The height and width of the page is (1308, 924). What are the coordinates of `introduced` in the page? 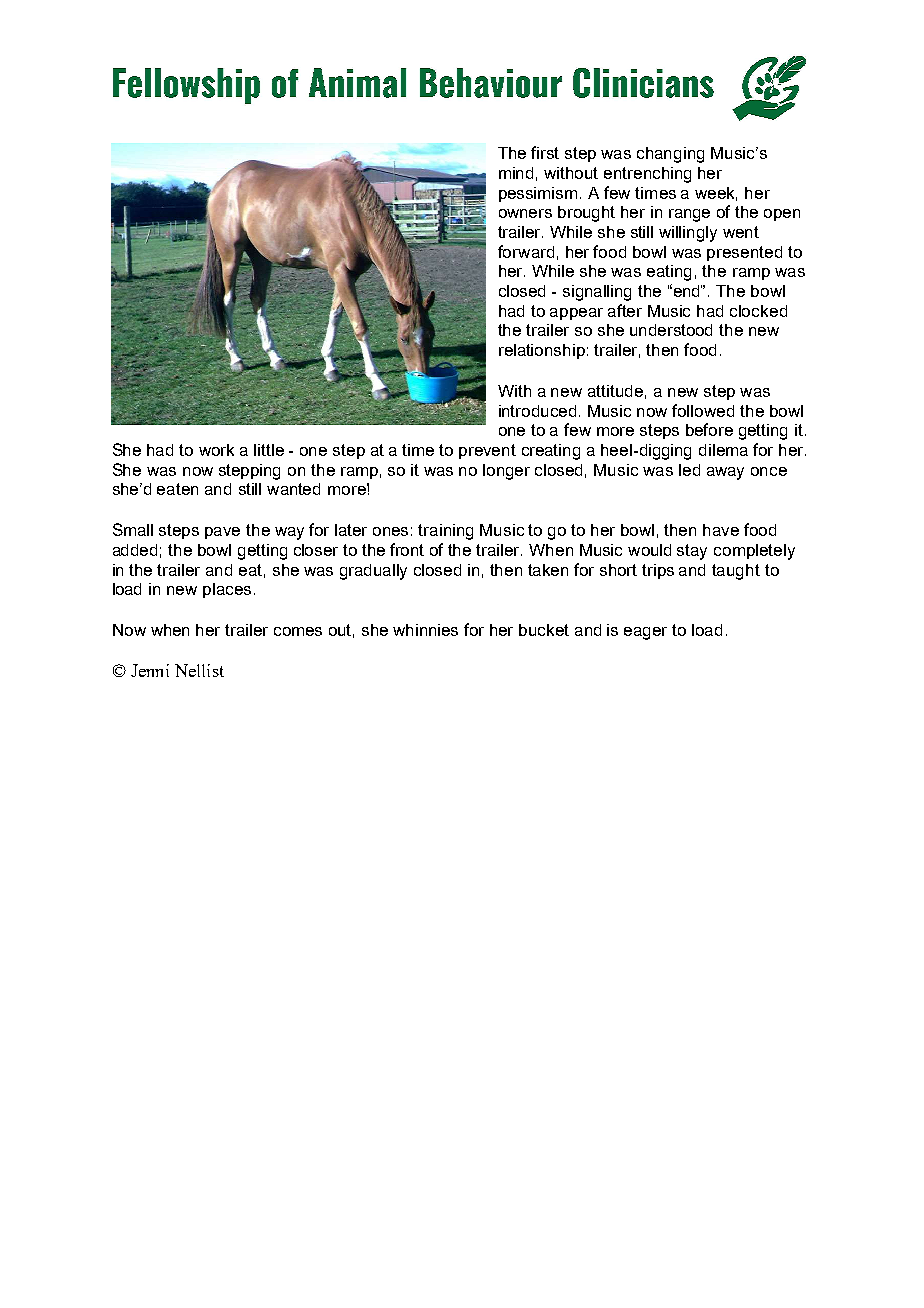 It's located at (537, 411).
